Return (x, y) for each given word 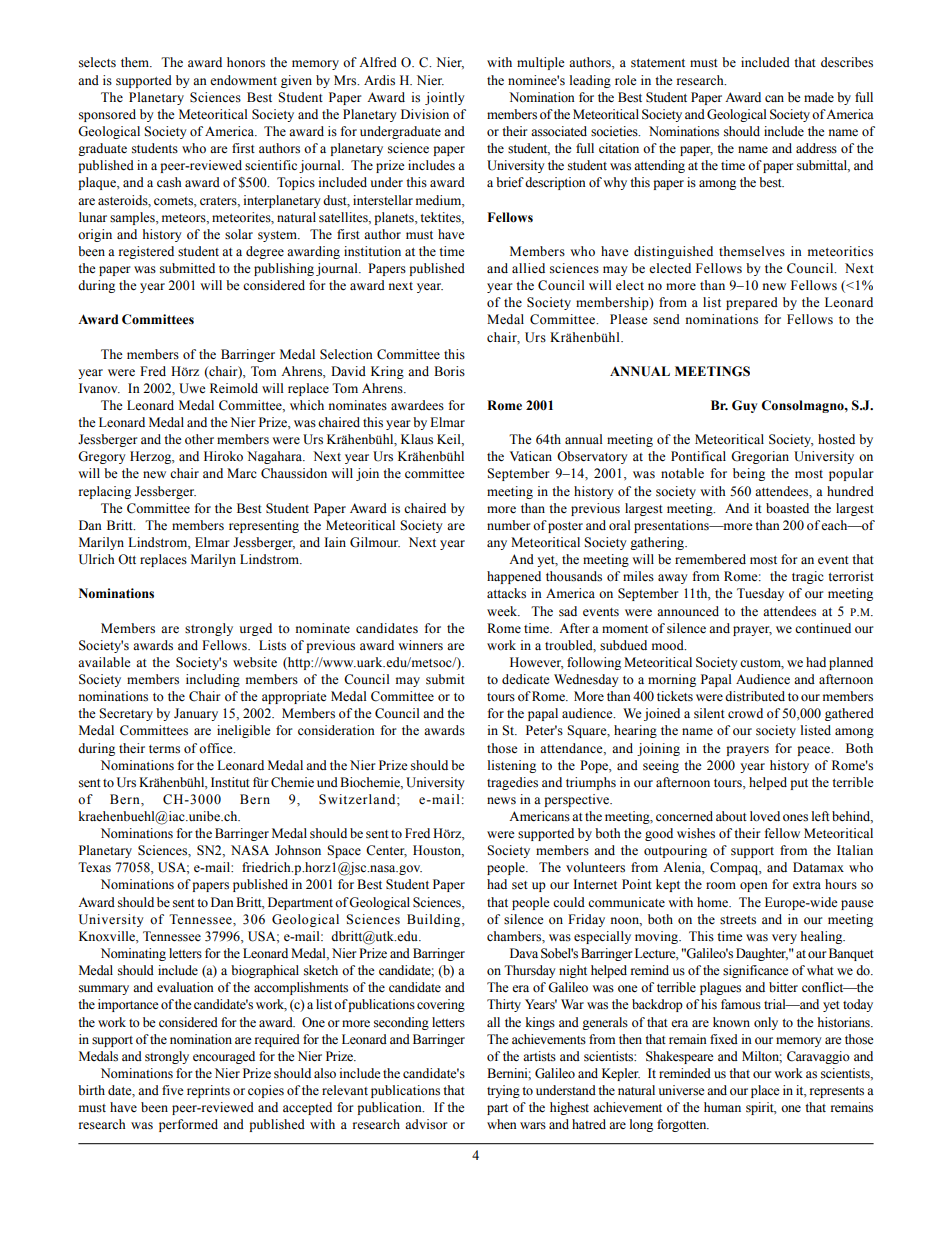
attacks (506, 593)
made (819, 97)
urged (255, 629)
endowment (243, 80)
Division (425, 114)
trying (503, 1091)
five (173, 1090)
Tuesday (760, 594)
